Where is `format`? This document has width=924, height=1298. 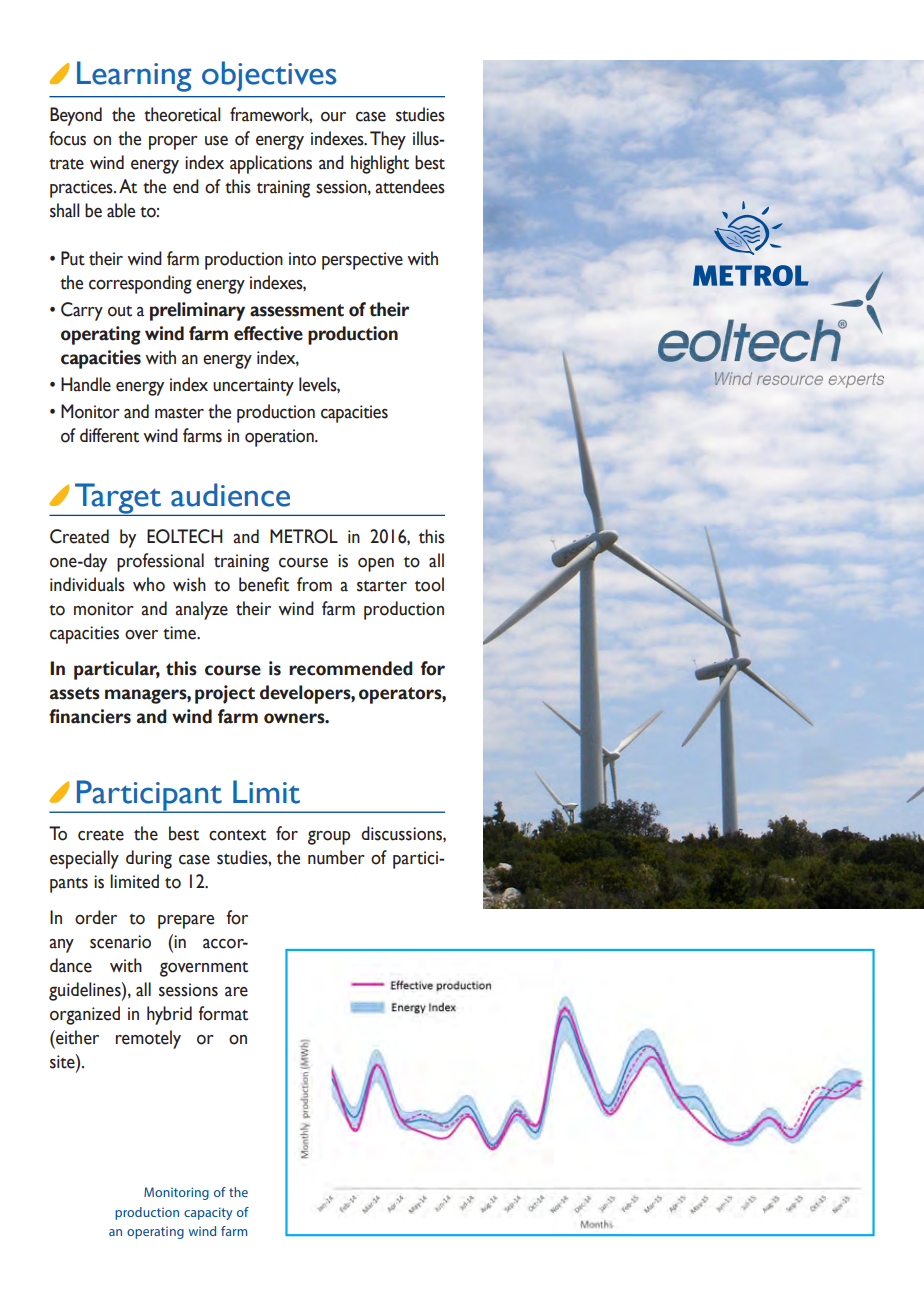 format is located at coordinates (223, 1013).
